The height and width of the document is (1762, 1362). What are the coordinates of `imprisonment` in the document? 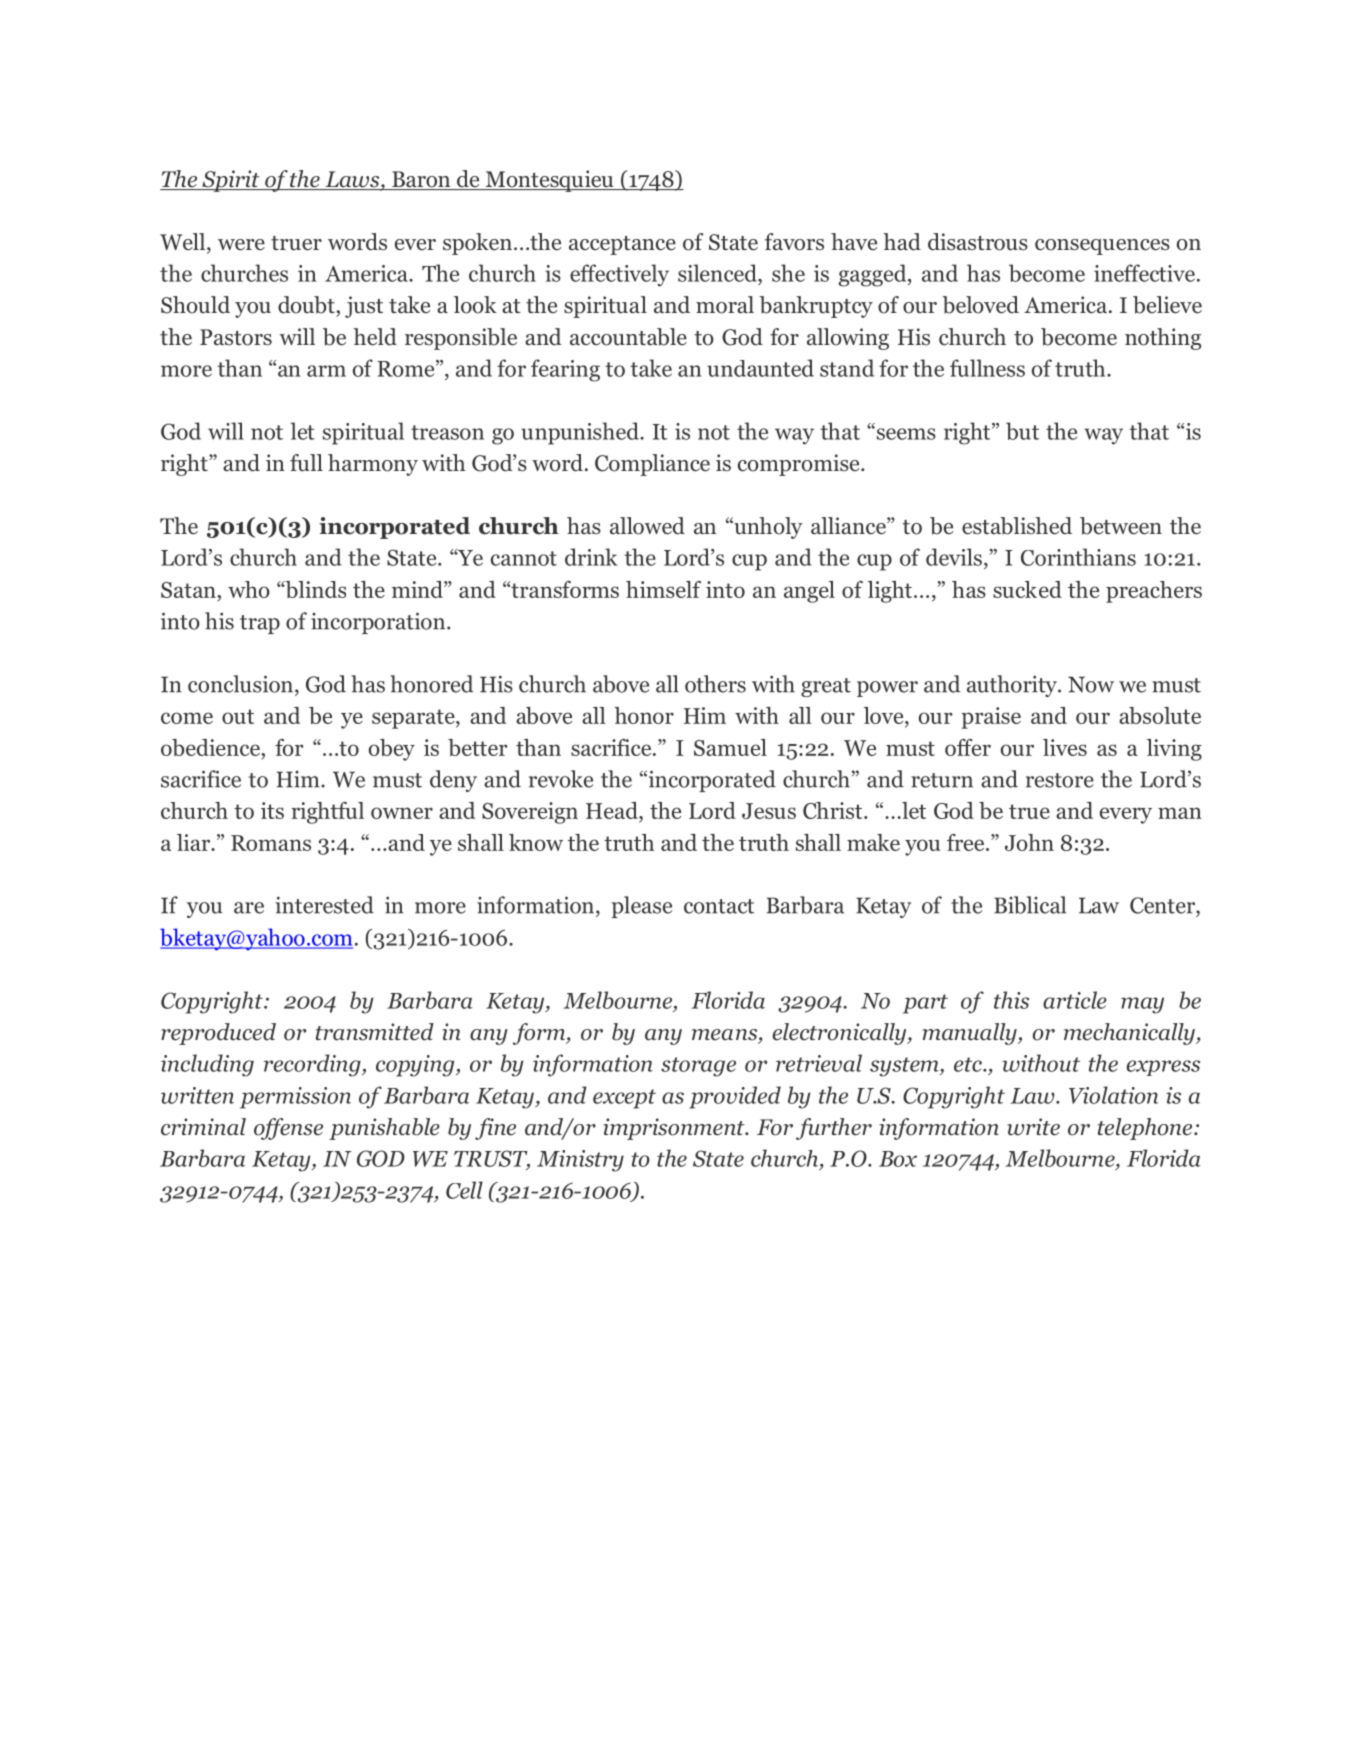 It's located at (675, 1129).
